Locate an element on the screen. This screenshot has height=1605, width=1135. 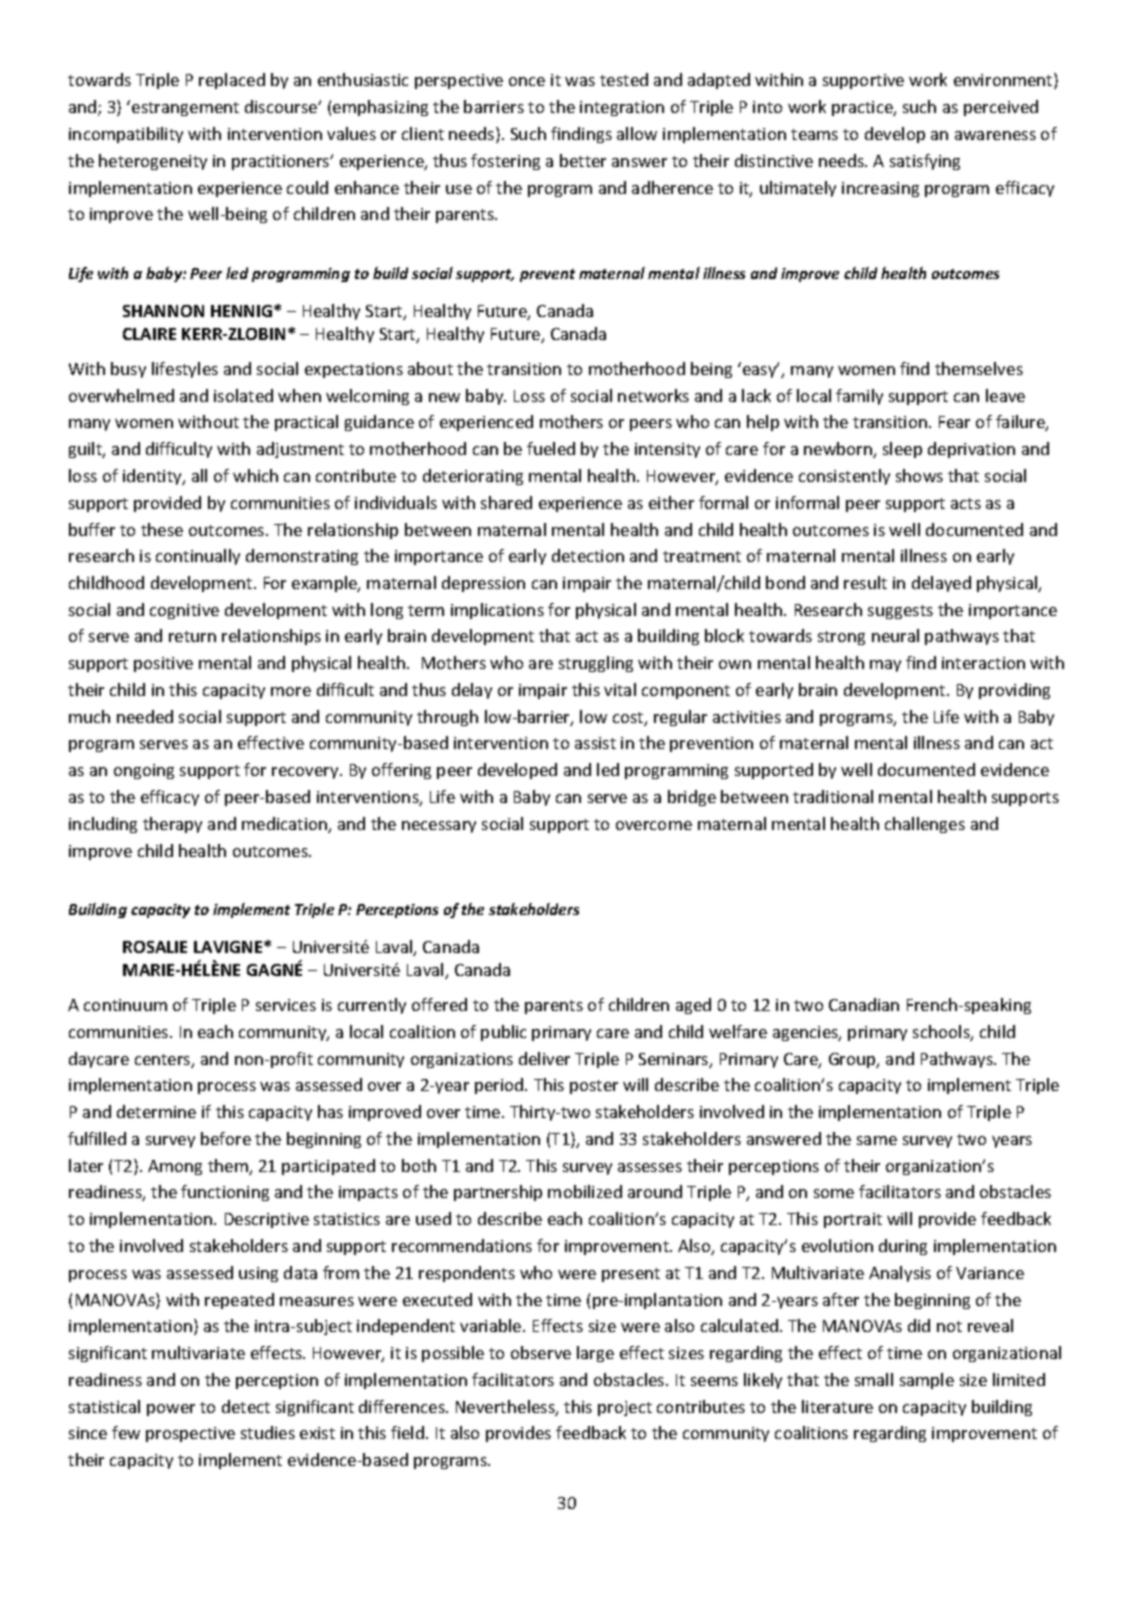
assist is located at coordinates (595, 743).
